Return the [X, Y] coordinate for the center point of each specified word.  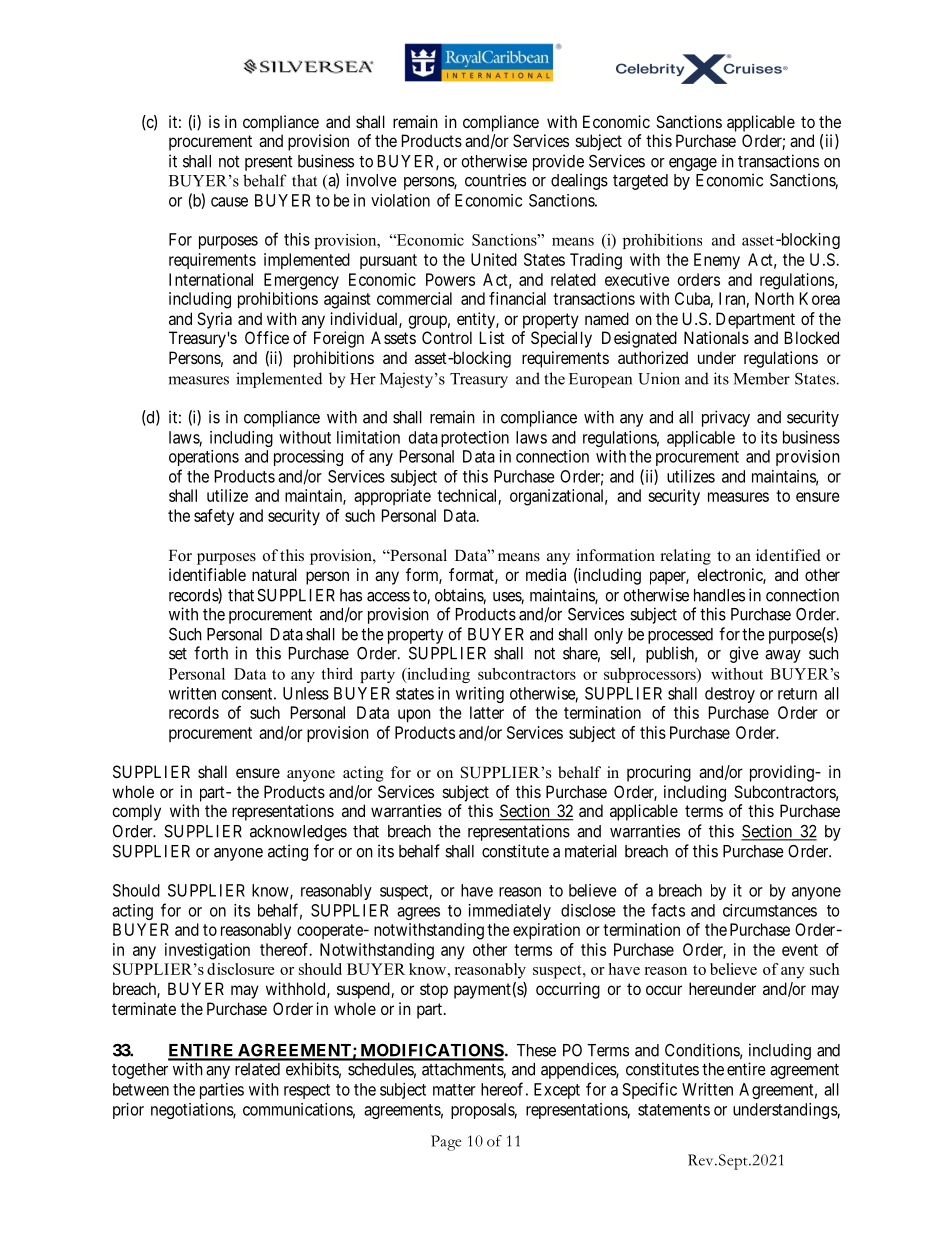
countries [495, 180]
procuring [659, 773]
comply [136, 812]
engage [693, 164]
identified [788, 555]
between [141, 1089]
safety [214, 517]
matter [454, 1090]
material [591, 851]
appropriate [392, 497]
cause [229, 202]
